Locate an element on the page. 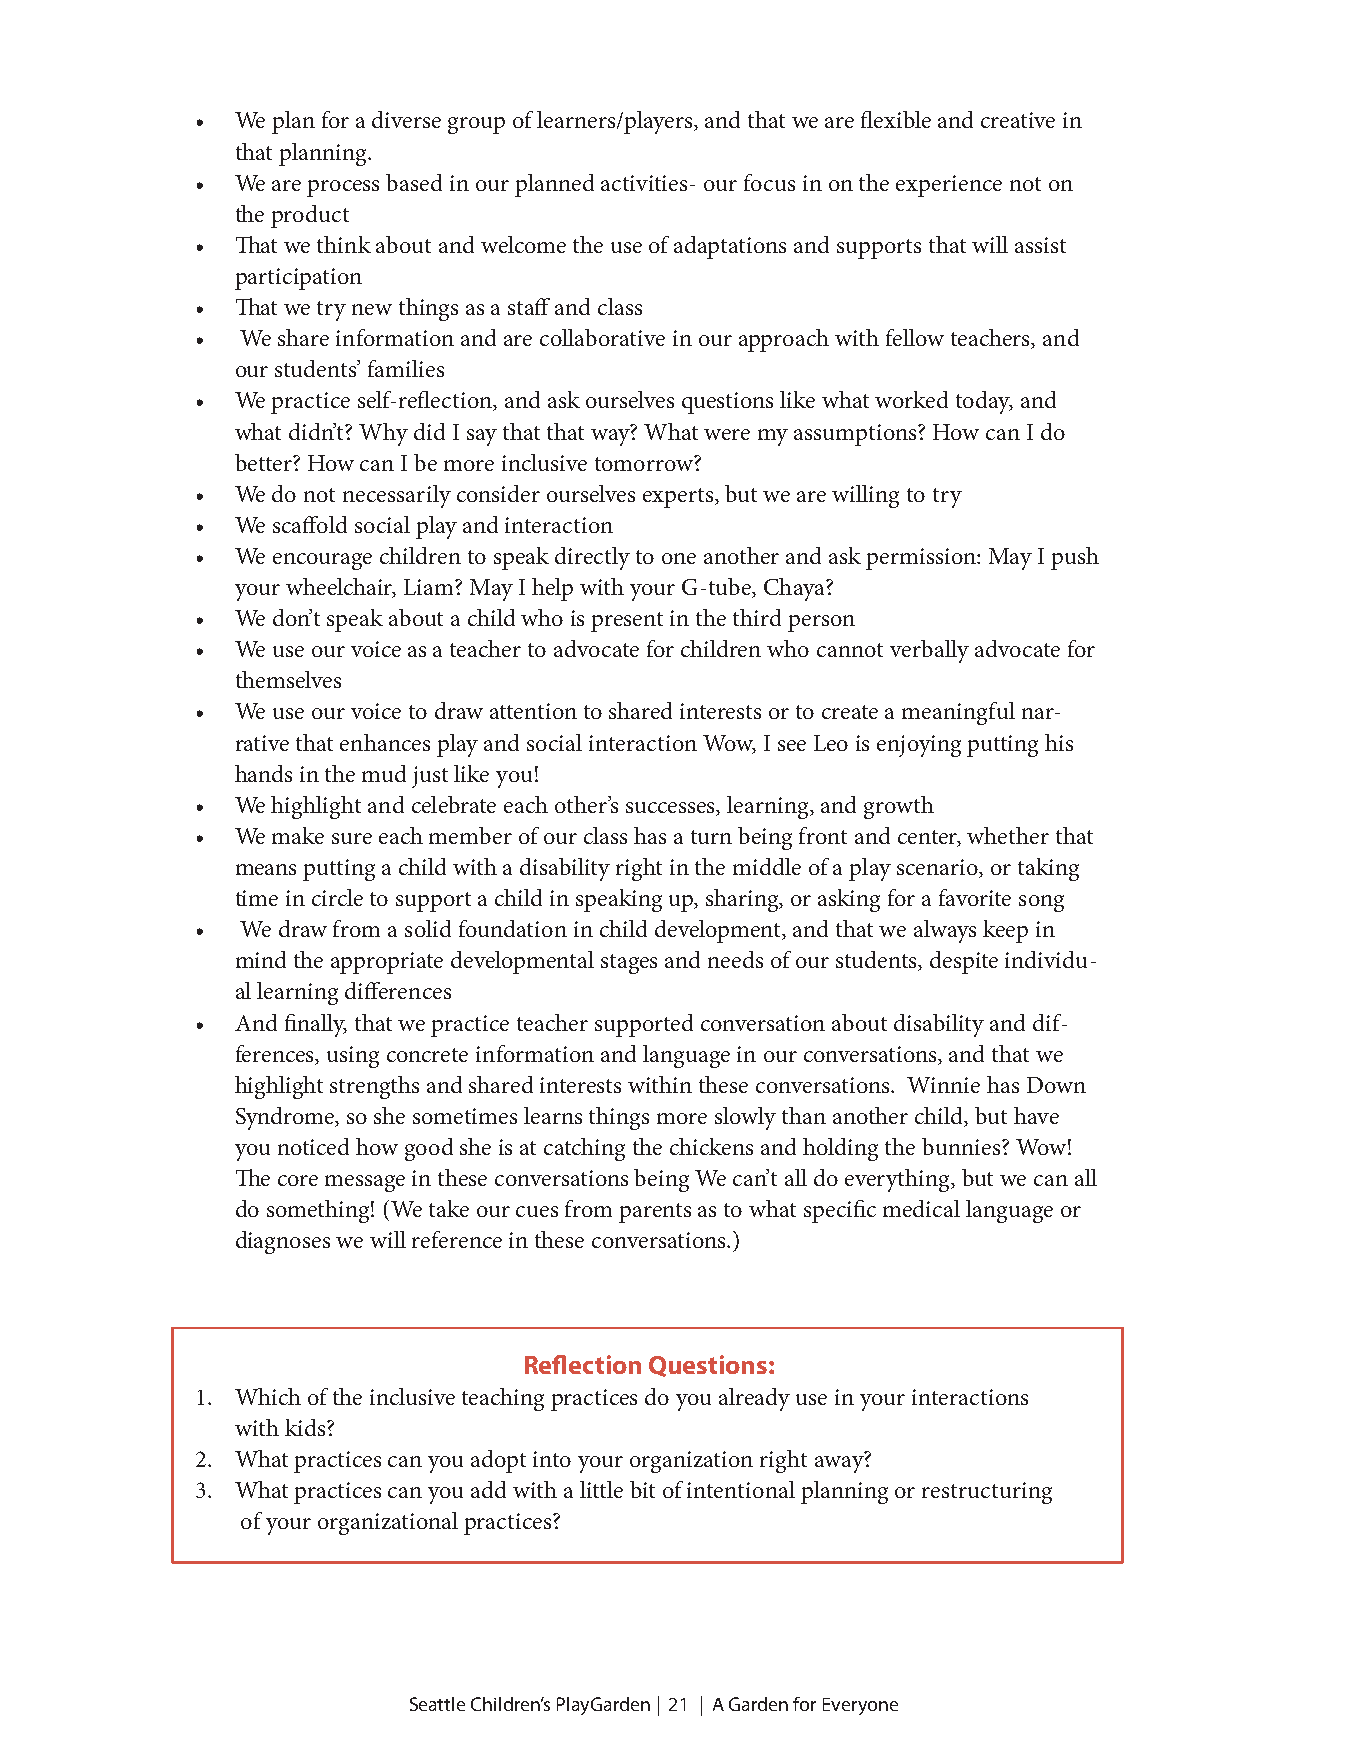 The width and height of the page is (1360, 1760). process is located at coordinates (343, 188).
